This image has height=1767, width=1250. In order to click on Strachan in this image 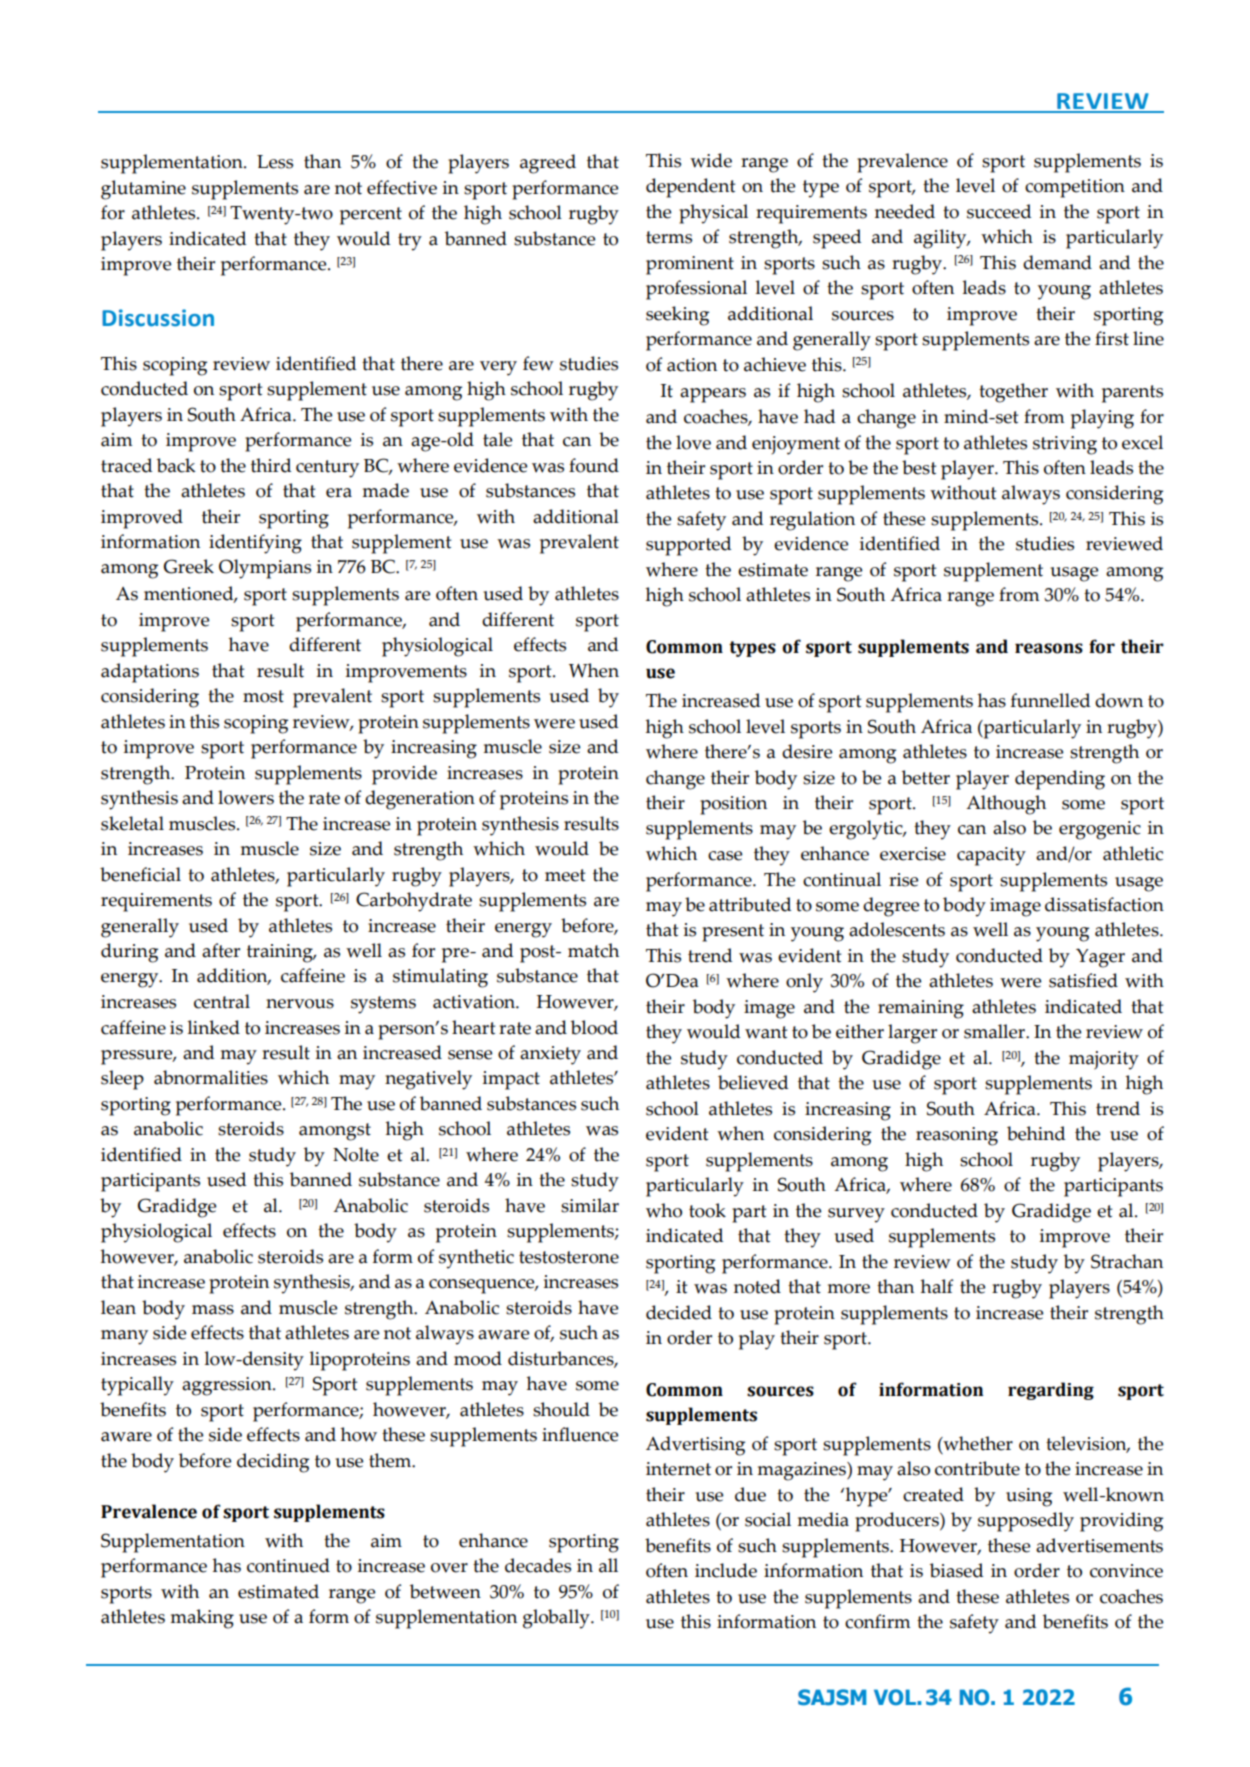, I will do `click(1127, 1261)`.
